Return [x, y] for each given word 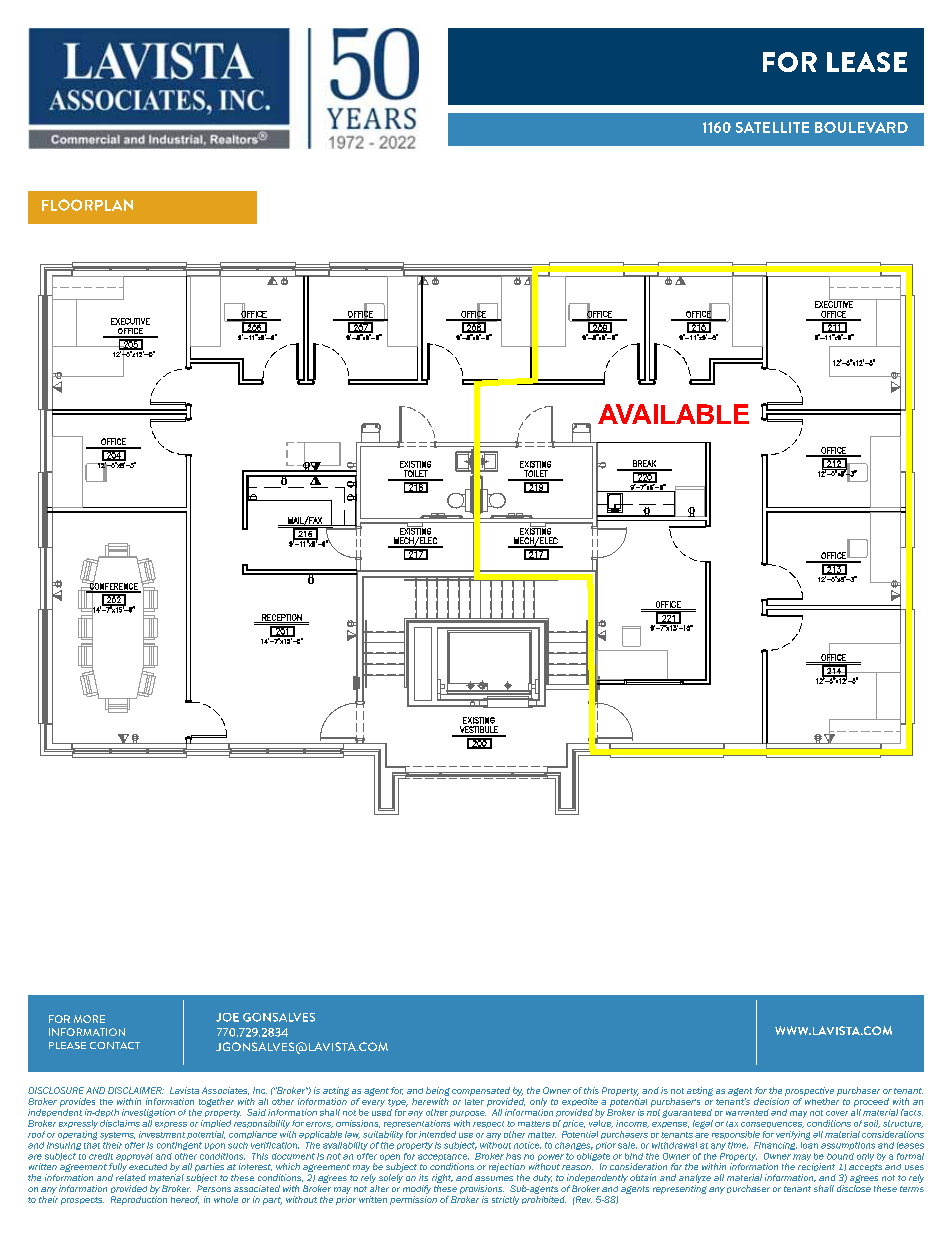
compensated [481, 1091]
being [438, 1091]
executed [148, 1167]
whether [822, 1101]
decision [771, 1101]
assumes [494, 1178]
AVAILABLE [673, 414]
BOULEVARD [861, 127]
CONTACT [115, 1045]
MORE [89, 1019]
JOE [227, 1017]
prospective [809, 1091]
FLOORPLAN [87, 205]
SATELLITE [772, 127]
